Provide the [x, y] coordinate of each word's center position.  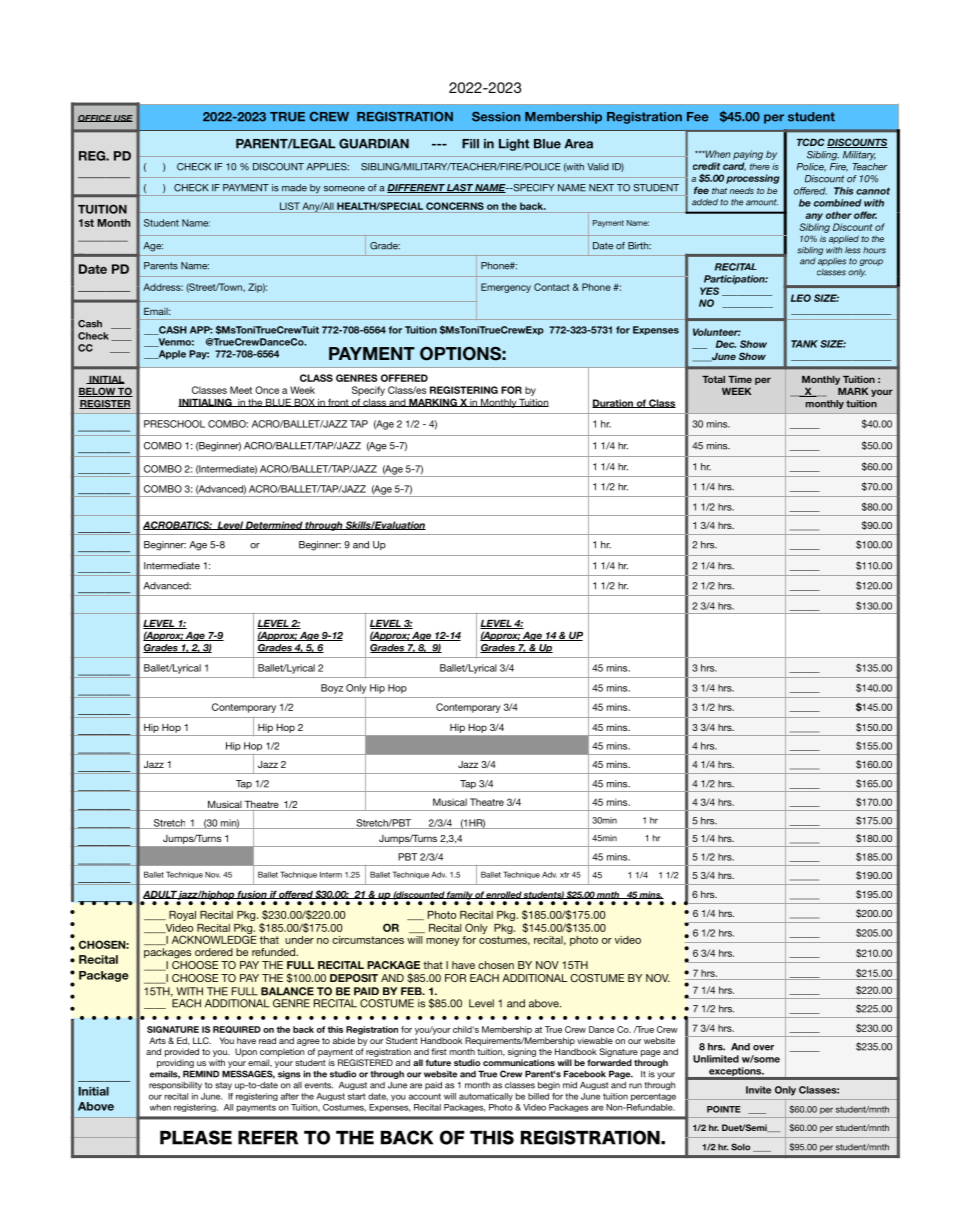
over [763, 1048]
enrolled [504, 895]
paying [748, 155]
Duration [613, 403]
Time [740, 379]
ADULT [160, 894]
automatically [486, 1097]
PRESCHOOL [174, 424]
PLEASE [196, 1137]
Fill [470, 144]
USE [122, 118]
